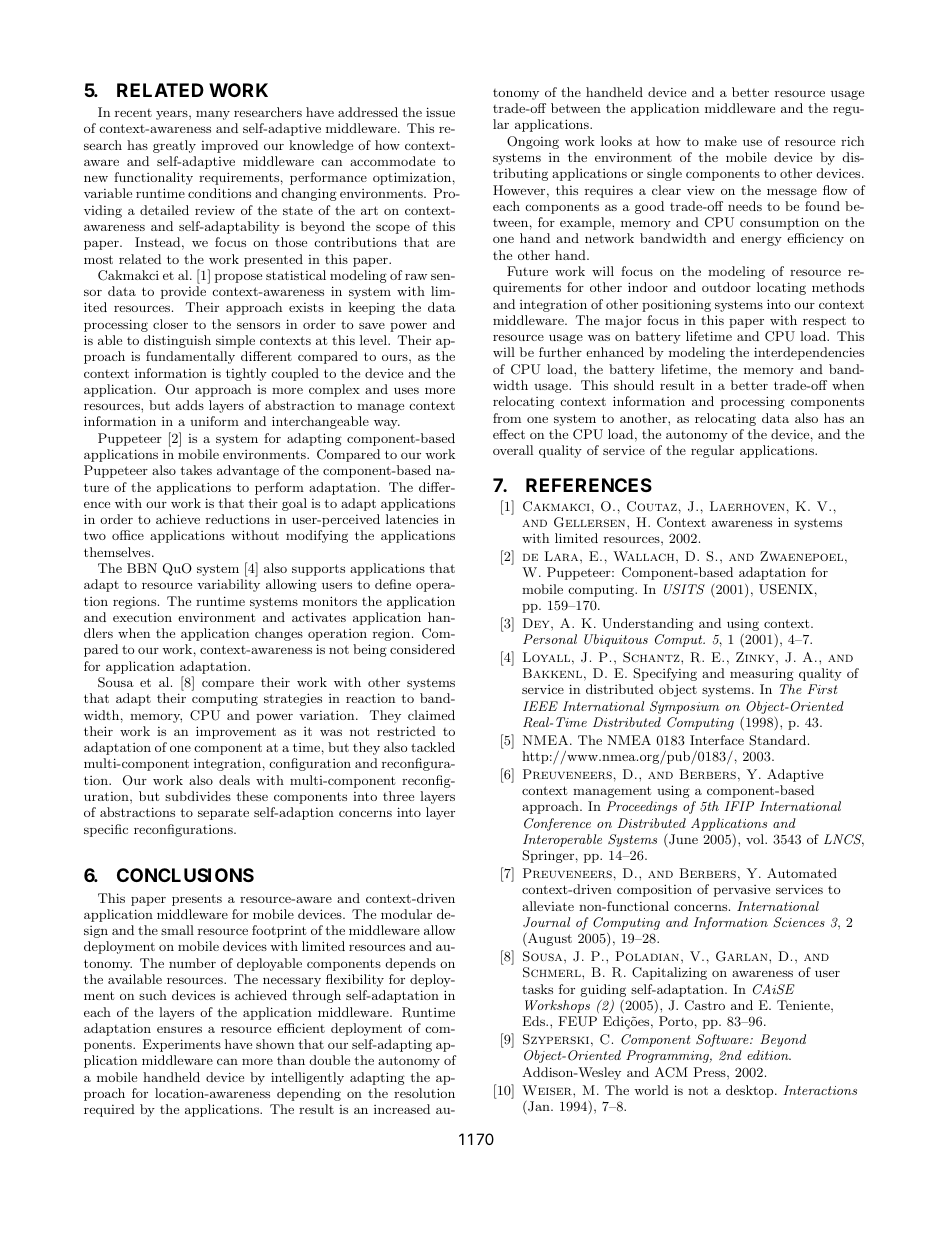 Image resolution: width=952 pixels, height=1233 pixels. Describe the element at coordinates (228, 585) in the screenshot. I see `variability` at that location.
